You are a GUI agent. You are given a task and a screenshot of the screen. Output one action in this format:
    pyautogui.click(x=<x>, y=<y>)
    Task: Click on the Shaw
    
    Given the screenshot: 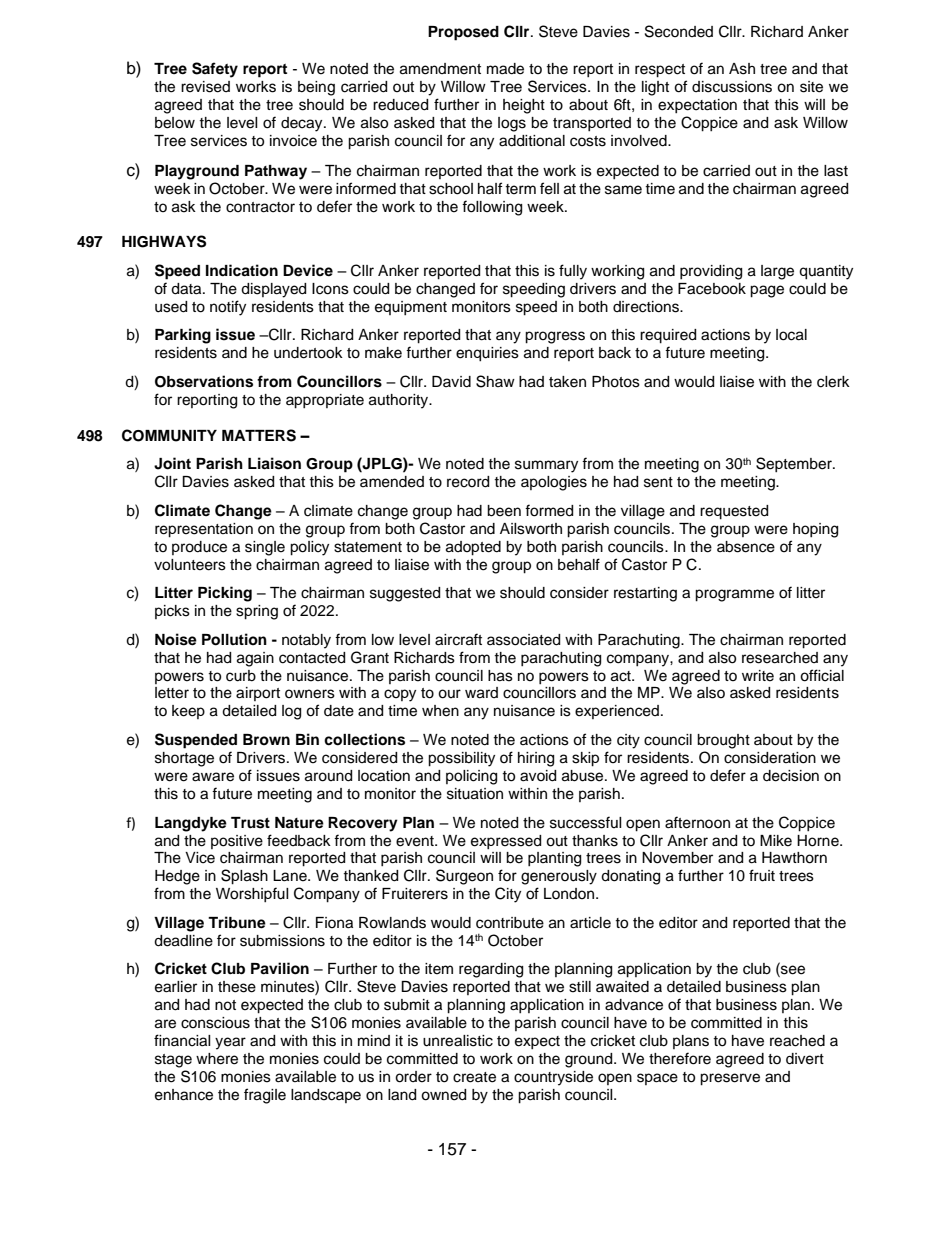 What is the action you would take?
    pyautogui.click(x=495, y=381)
